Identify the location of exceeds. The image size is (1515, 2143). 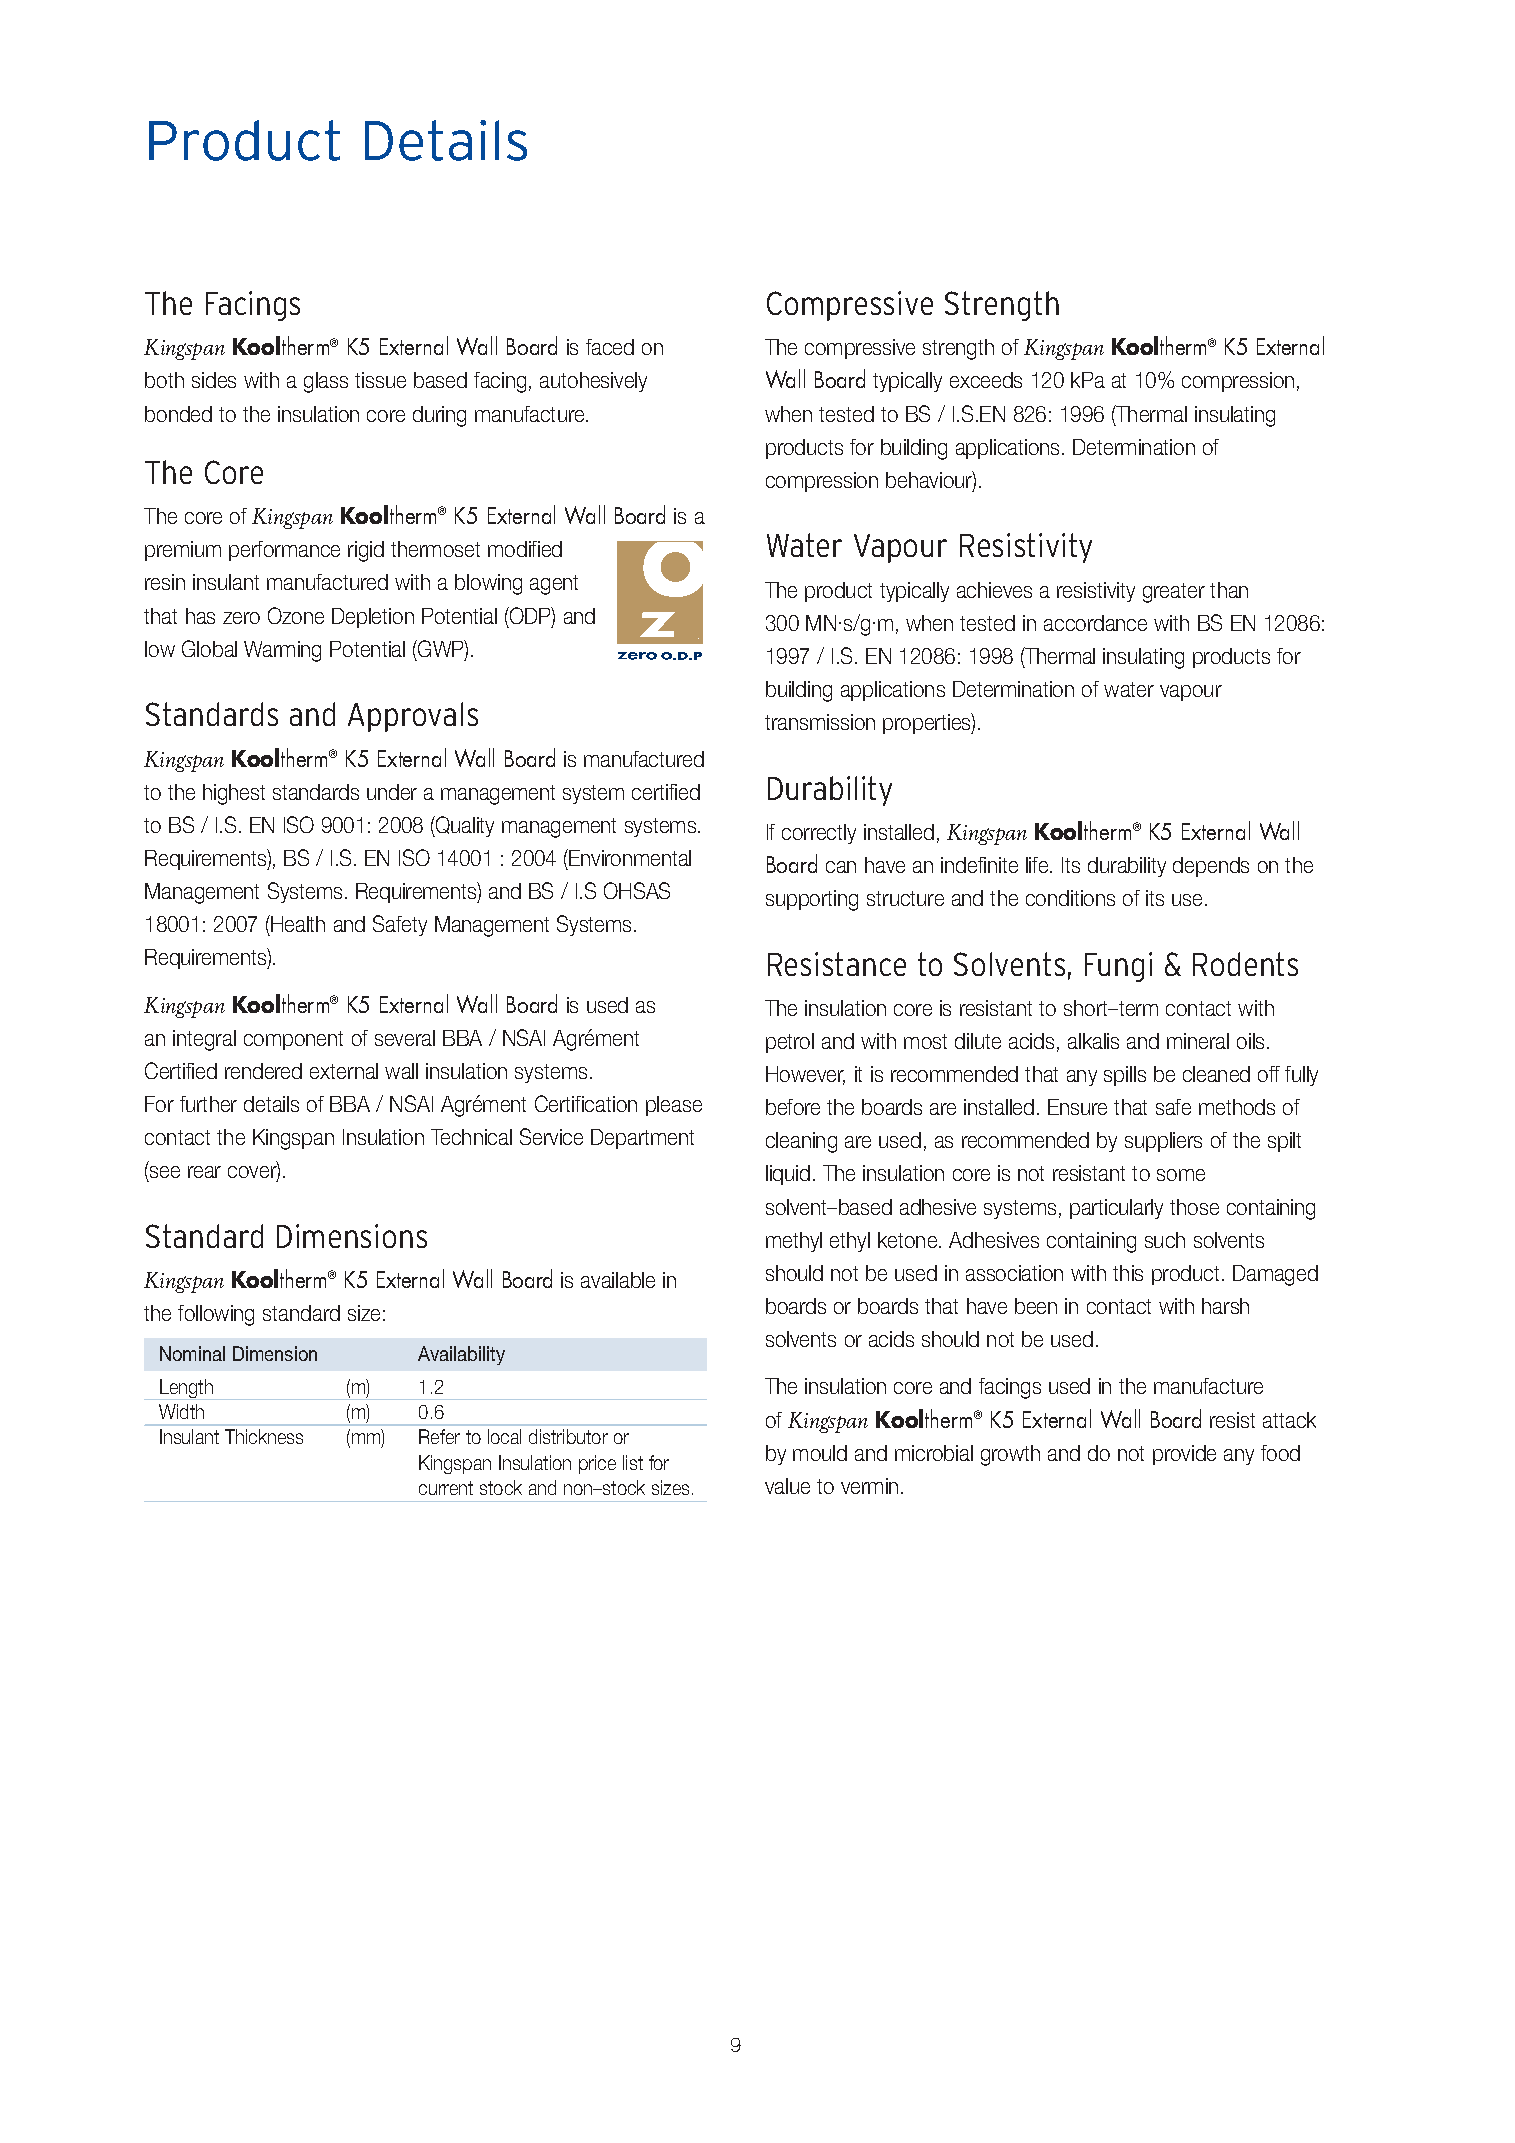
(986, 380).
